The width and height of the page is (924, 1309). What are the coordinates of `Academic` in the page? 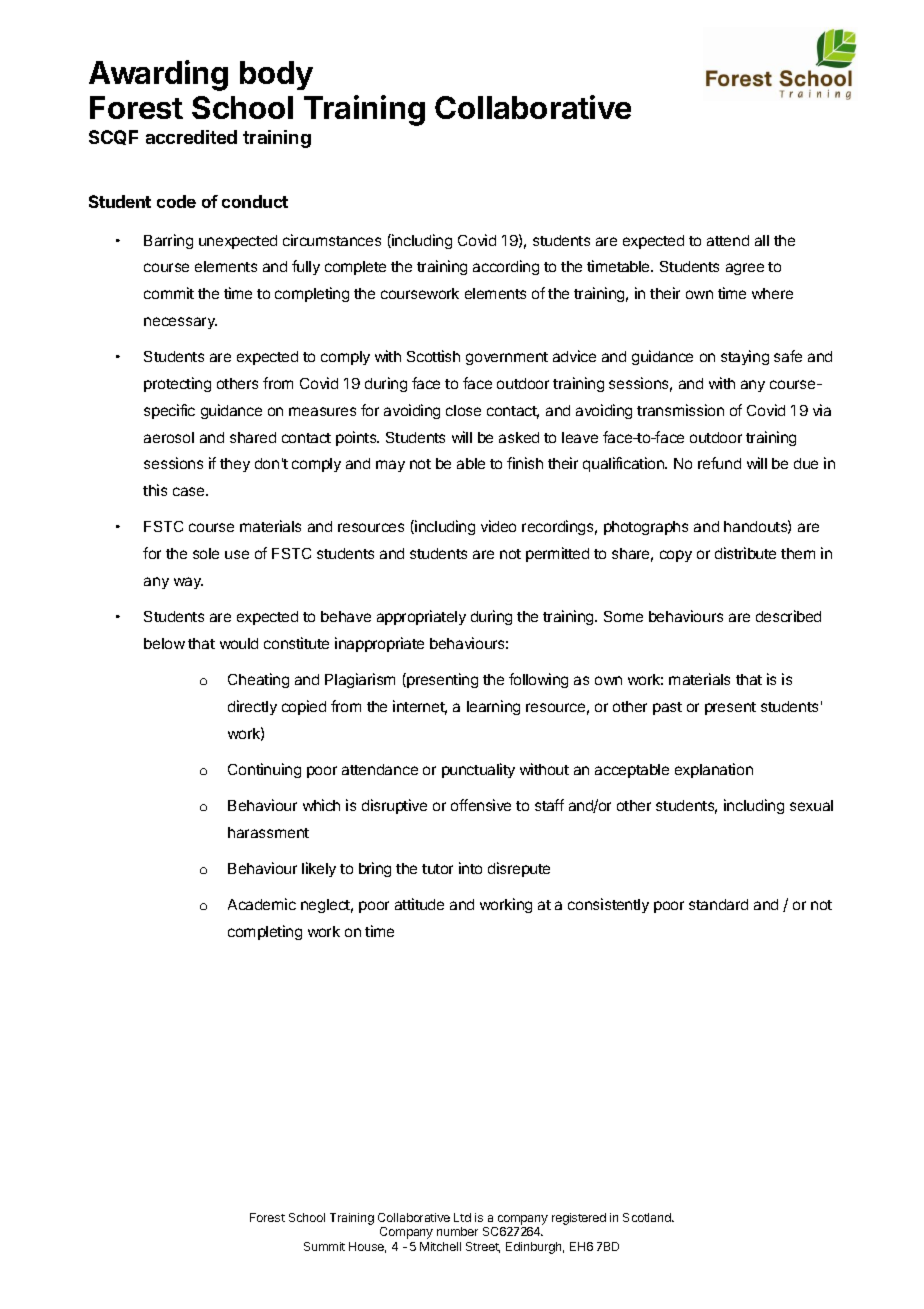 It's located at (262, 904).
